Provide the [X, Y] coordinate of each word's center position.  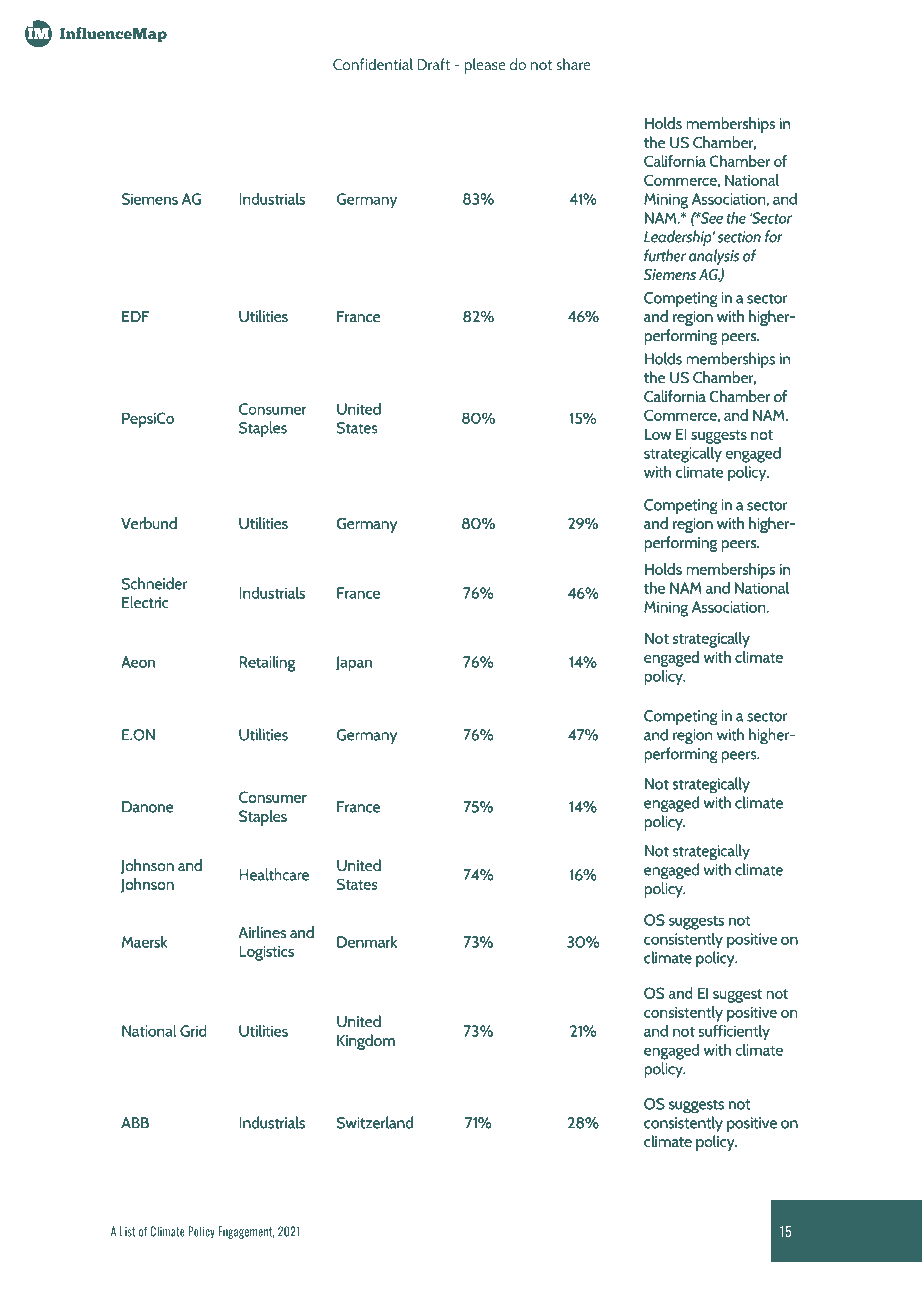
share [573, 64]
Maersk [144, 942]
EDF [135, 316]
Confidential [373, 64]
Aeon [138, 662]
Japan [354, 664]
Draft [433, 64]
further [665, 255]
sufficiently [734, 1033]
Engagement [246, 1232]
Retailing [267, 664]
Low [658, 434]
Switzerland [375, 1122]
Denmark [367, 942]
